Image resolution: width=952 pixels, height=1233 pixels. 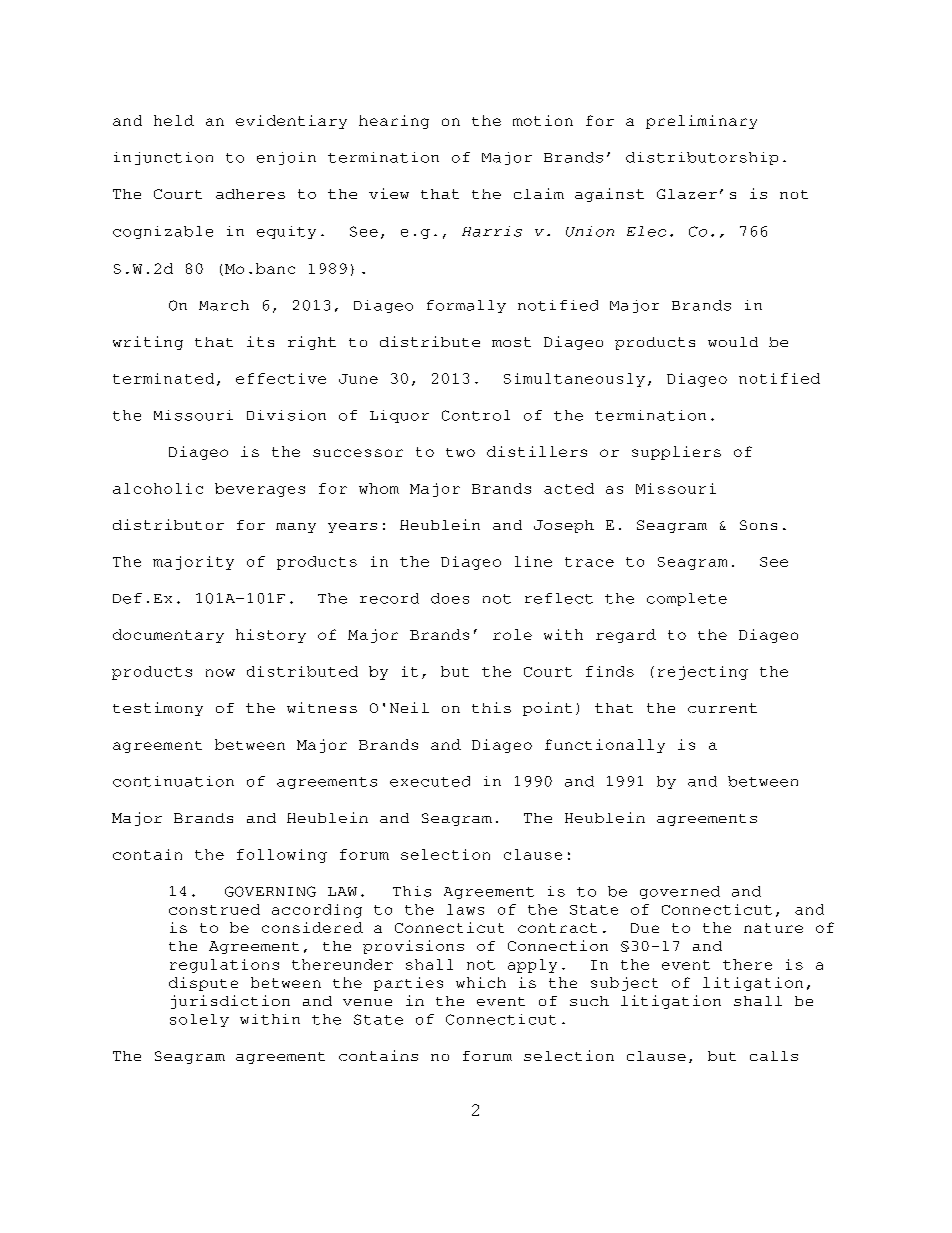 I want to click on preliminary, so click(x=701, y=122).
